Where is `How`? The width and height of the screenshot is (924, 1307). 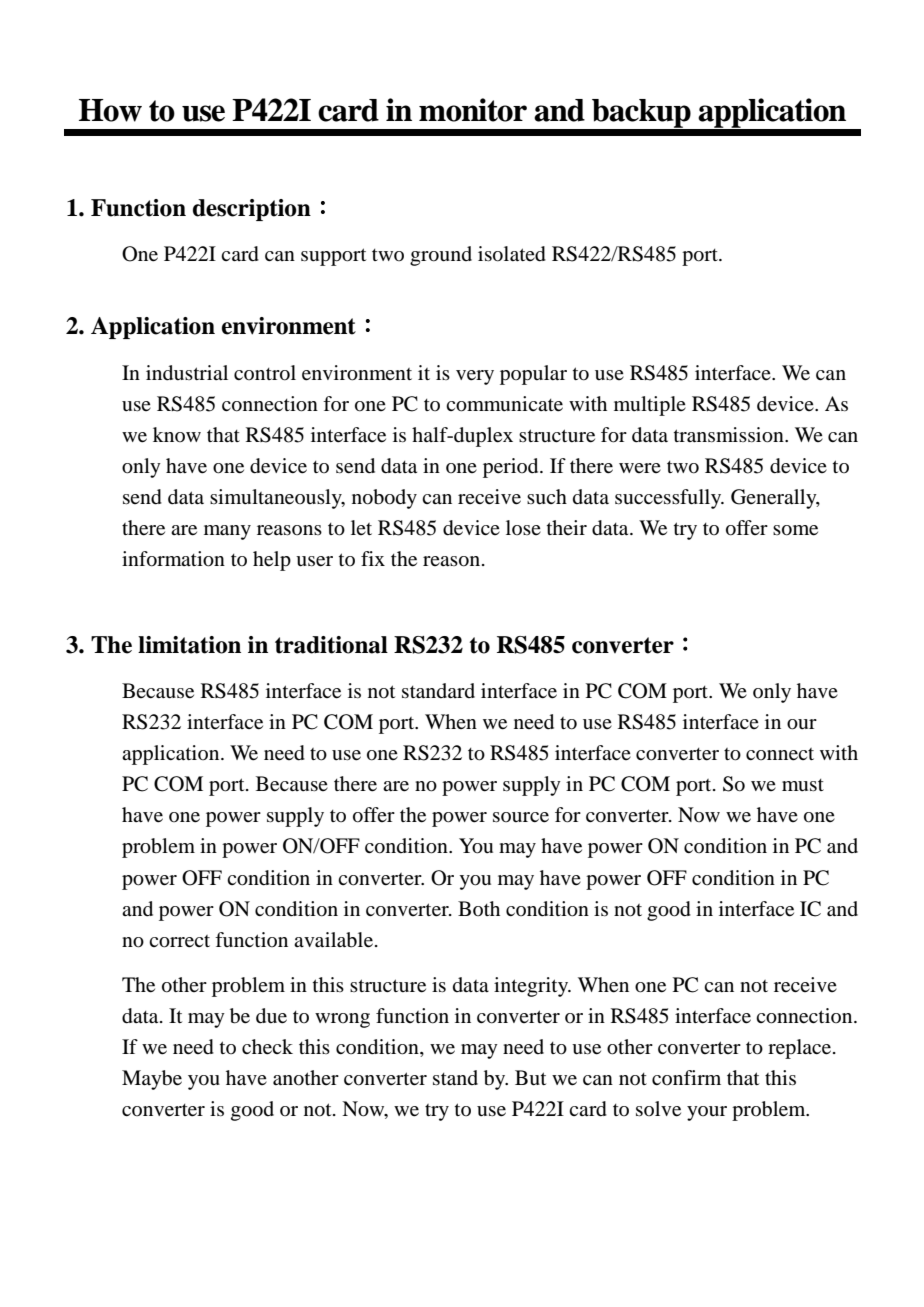 How is located at coordinates (110, 110).
